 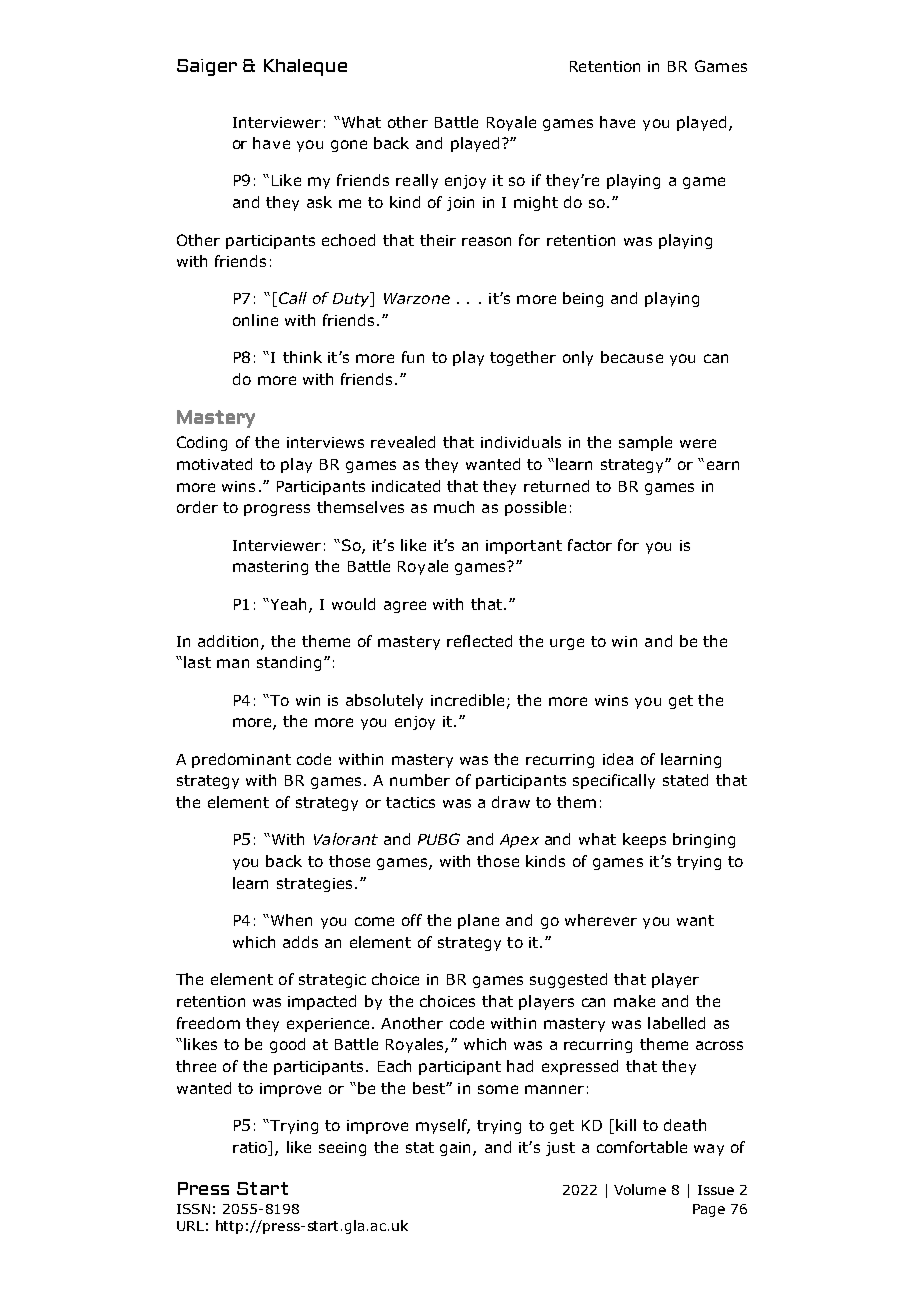 What do you see at coordinates (251, 1147) in the screenshot?
I see `ratio` at bounding box center [251, 1147].
